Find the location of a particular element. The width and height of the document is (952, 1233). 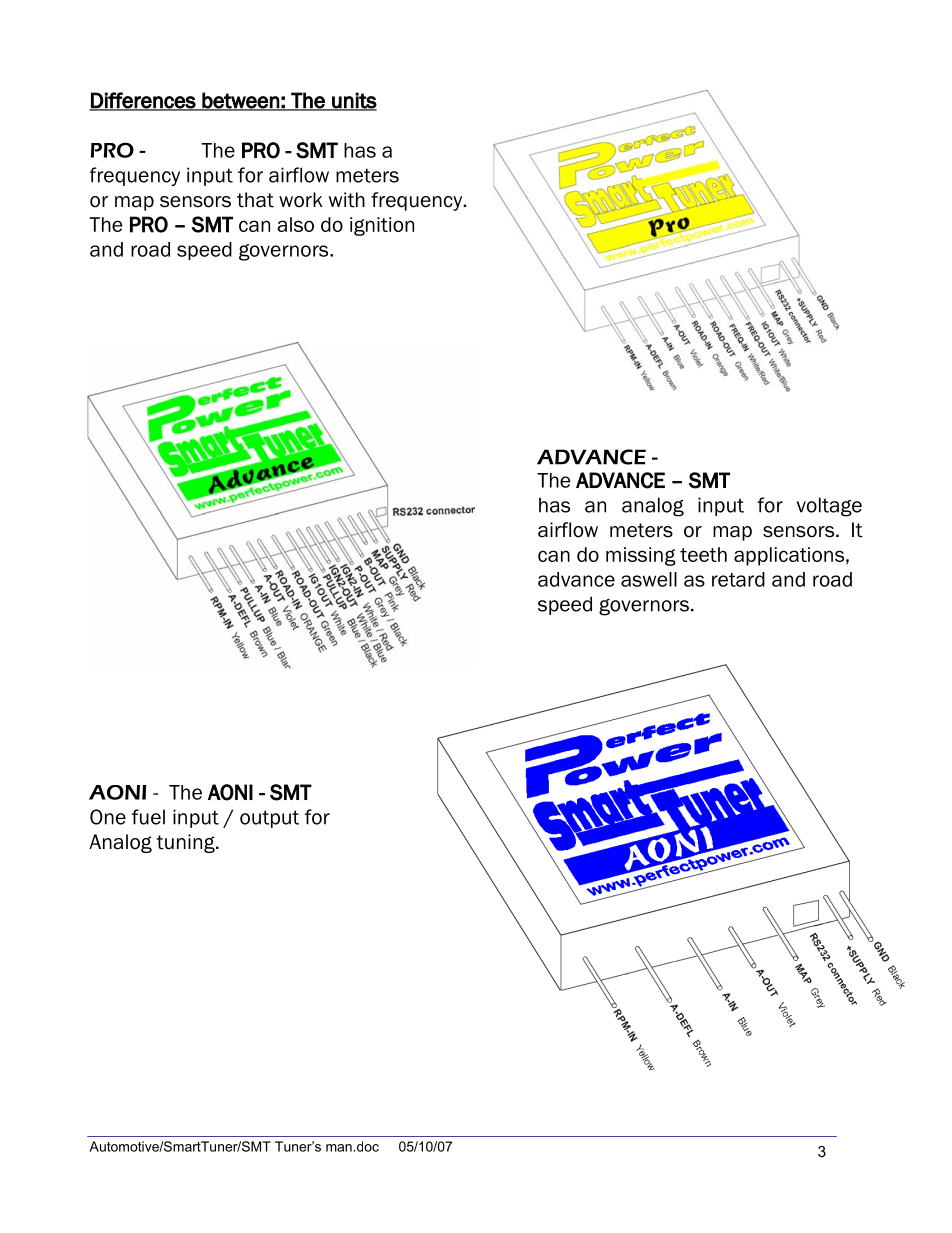

ignition is located at coordinates (382, 226).
